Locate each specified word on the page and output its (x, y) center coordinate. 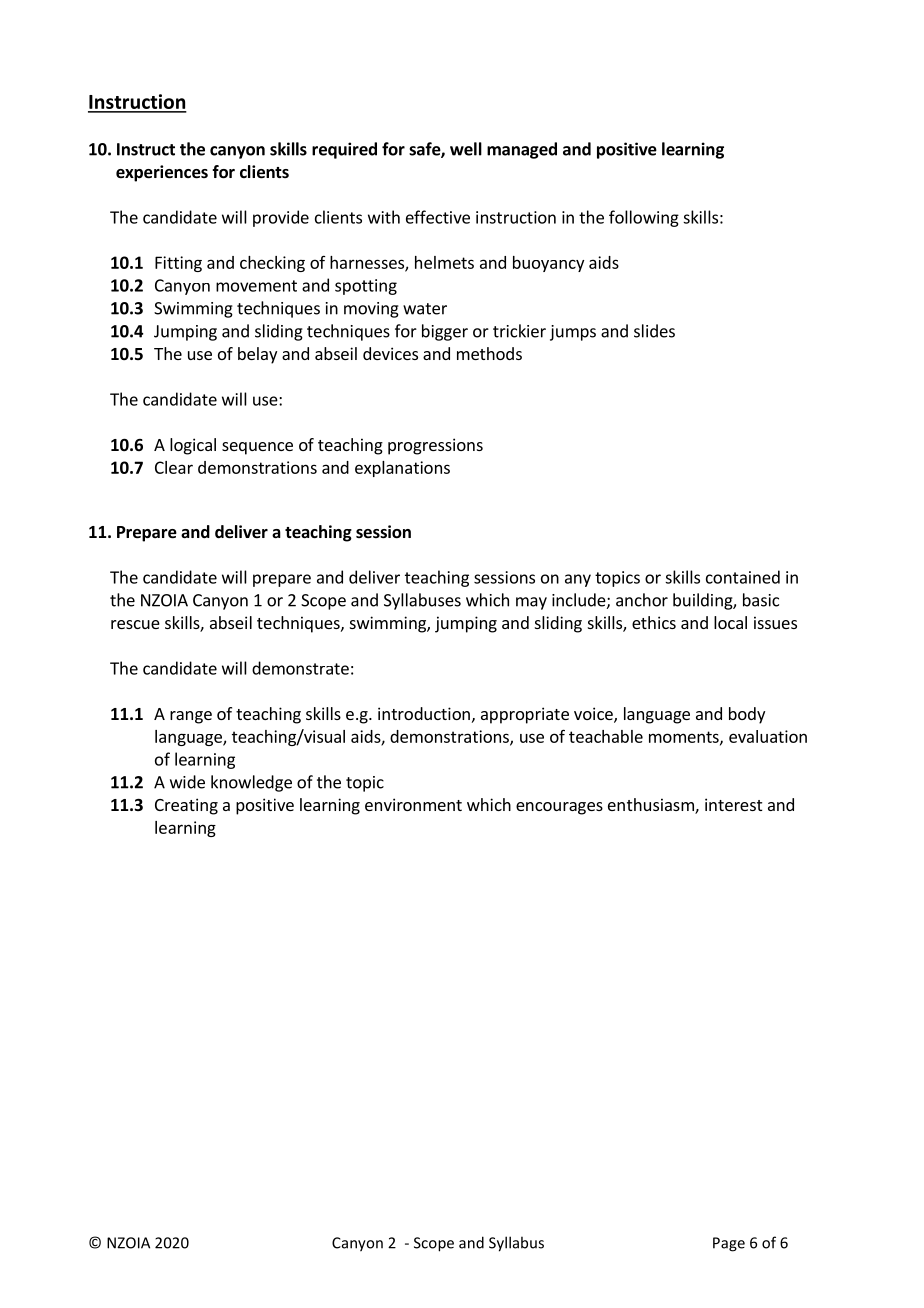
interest (733, 804)
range (191, 717)
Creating (186, 806)
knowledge (251, 783)
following (644, 218)
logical (193, 446)
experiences (162, 173)
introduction (424, 713)
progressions (435, 446)
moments (685, 738)
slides (654, 331)
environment (413, 804)
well (466, 149)
